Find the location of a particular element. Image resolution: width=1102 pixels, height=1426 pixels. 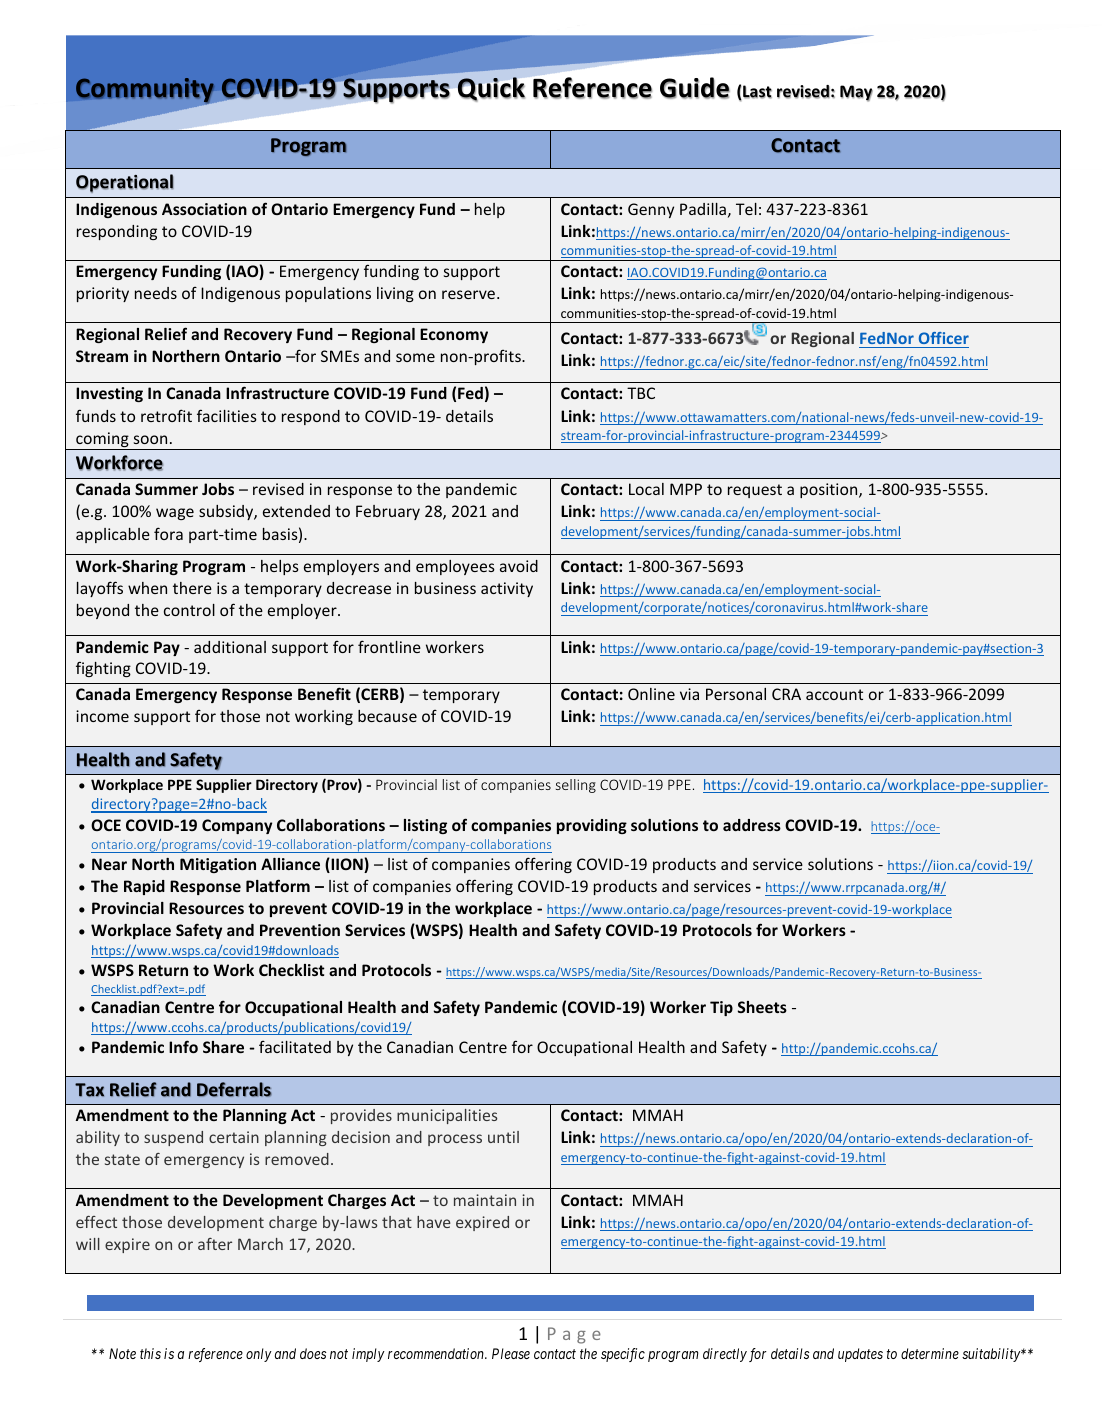

Rapid is located at coordinates (144, 887).
